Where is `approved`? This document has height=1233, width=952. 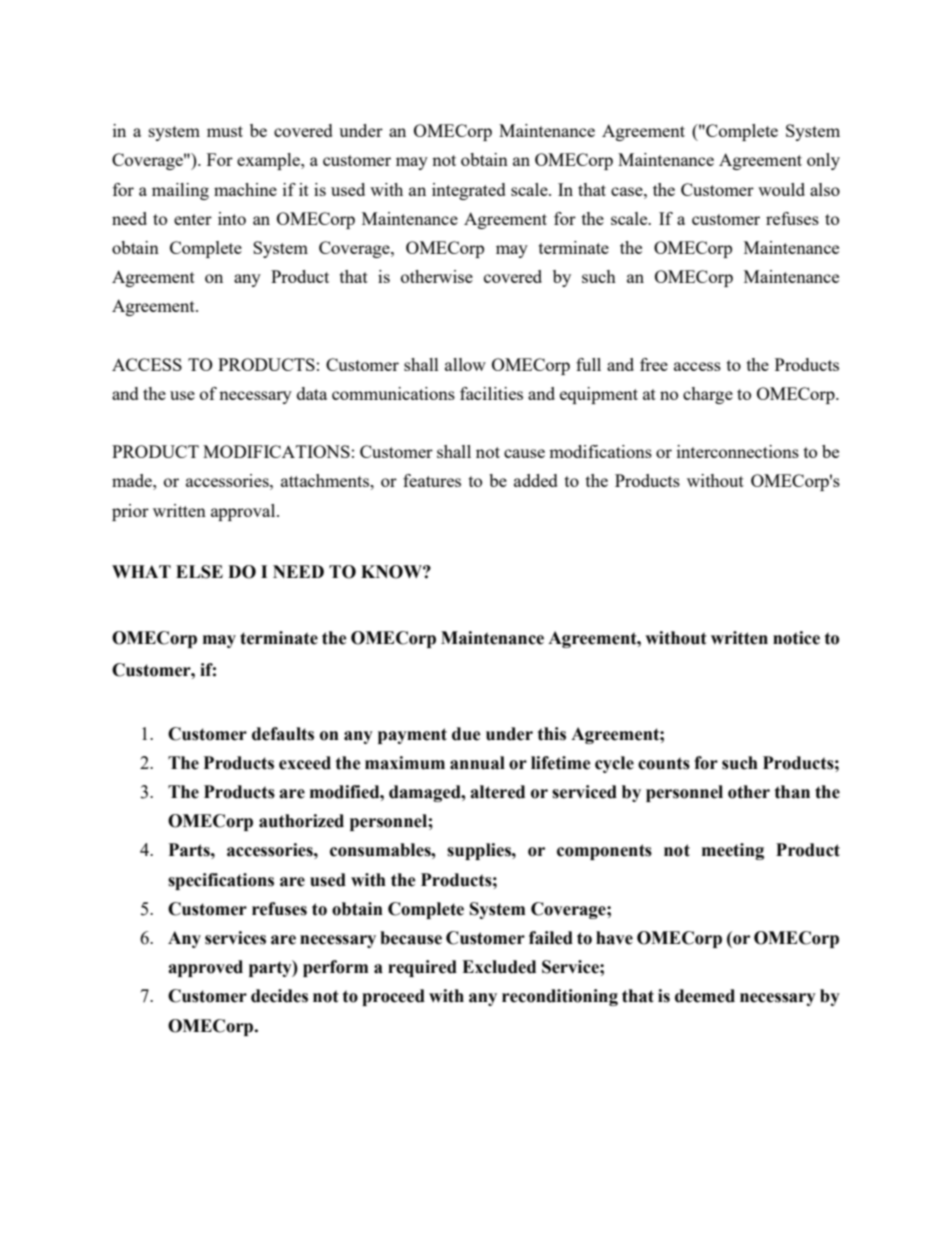
approved is located at coordinates (205, 968).
